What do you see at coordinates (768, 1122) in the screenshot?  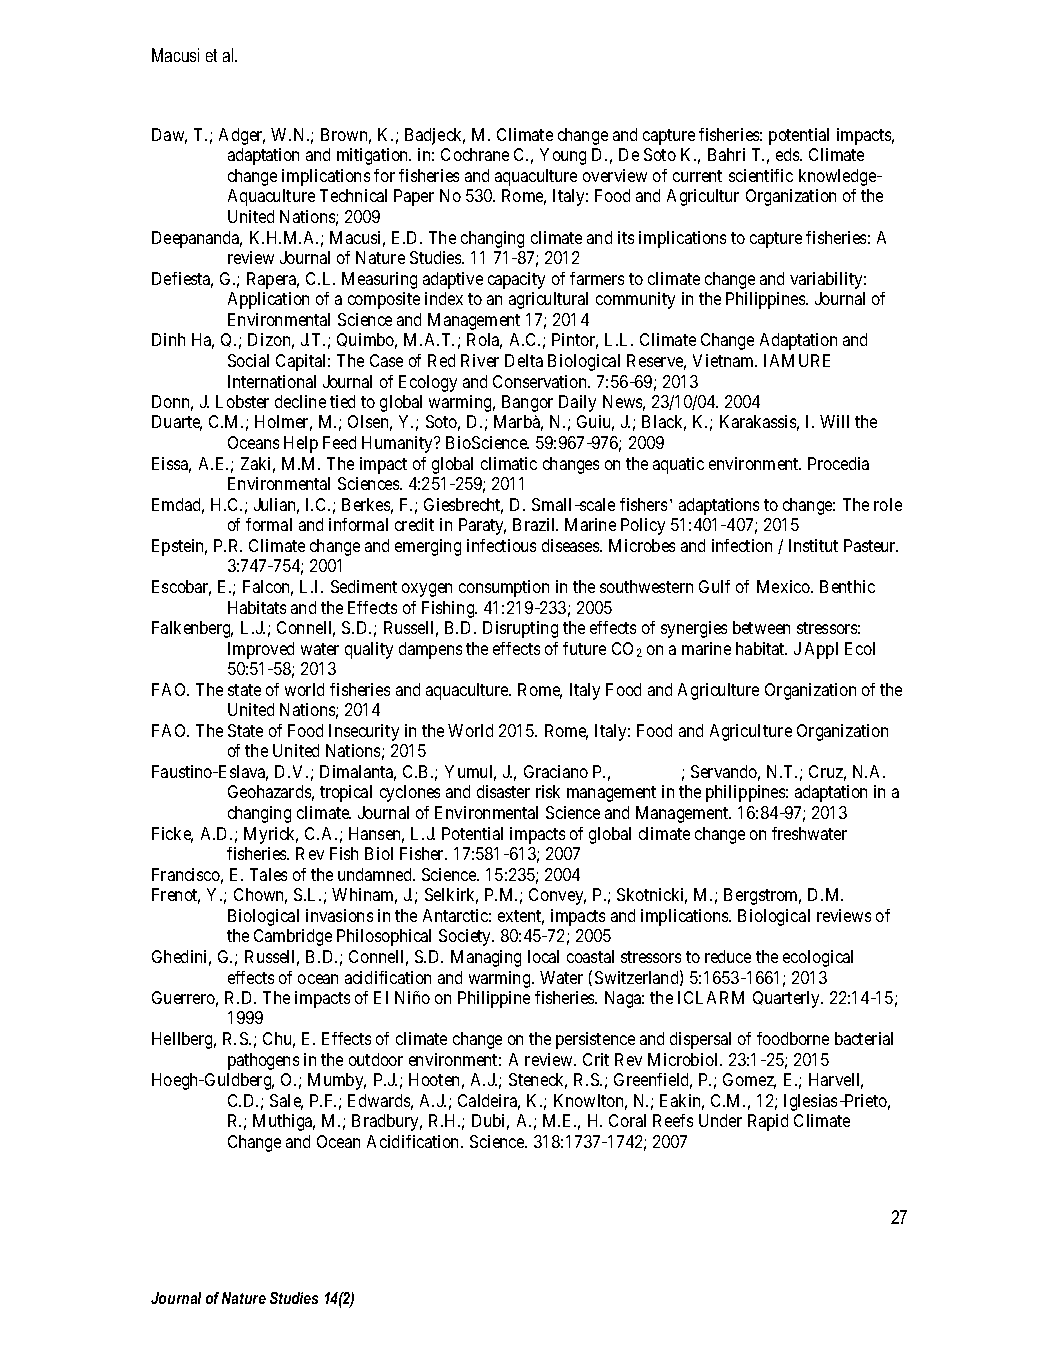 I see `Rapid` at bounding box center [768, 1122].
